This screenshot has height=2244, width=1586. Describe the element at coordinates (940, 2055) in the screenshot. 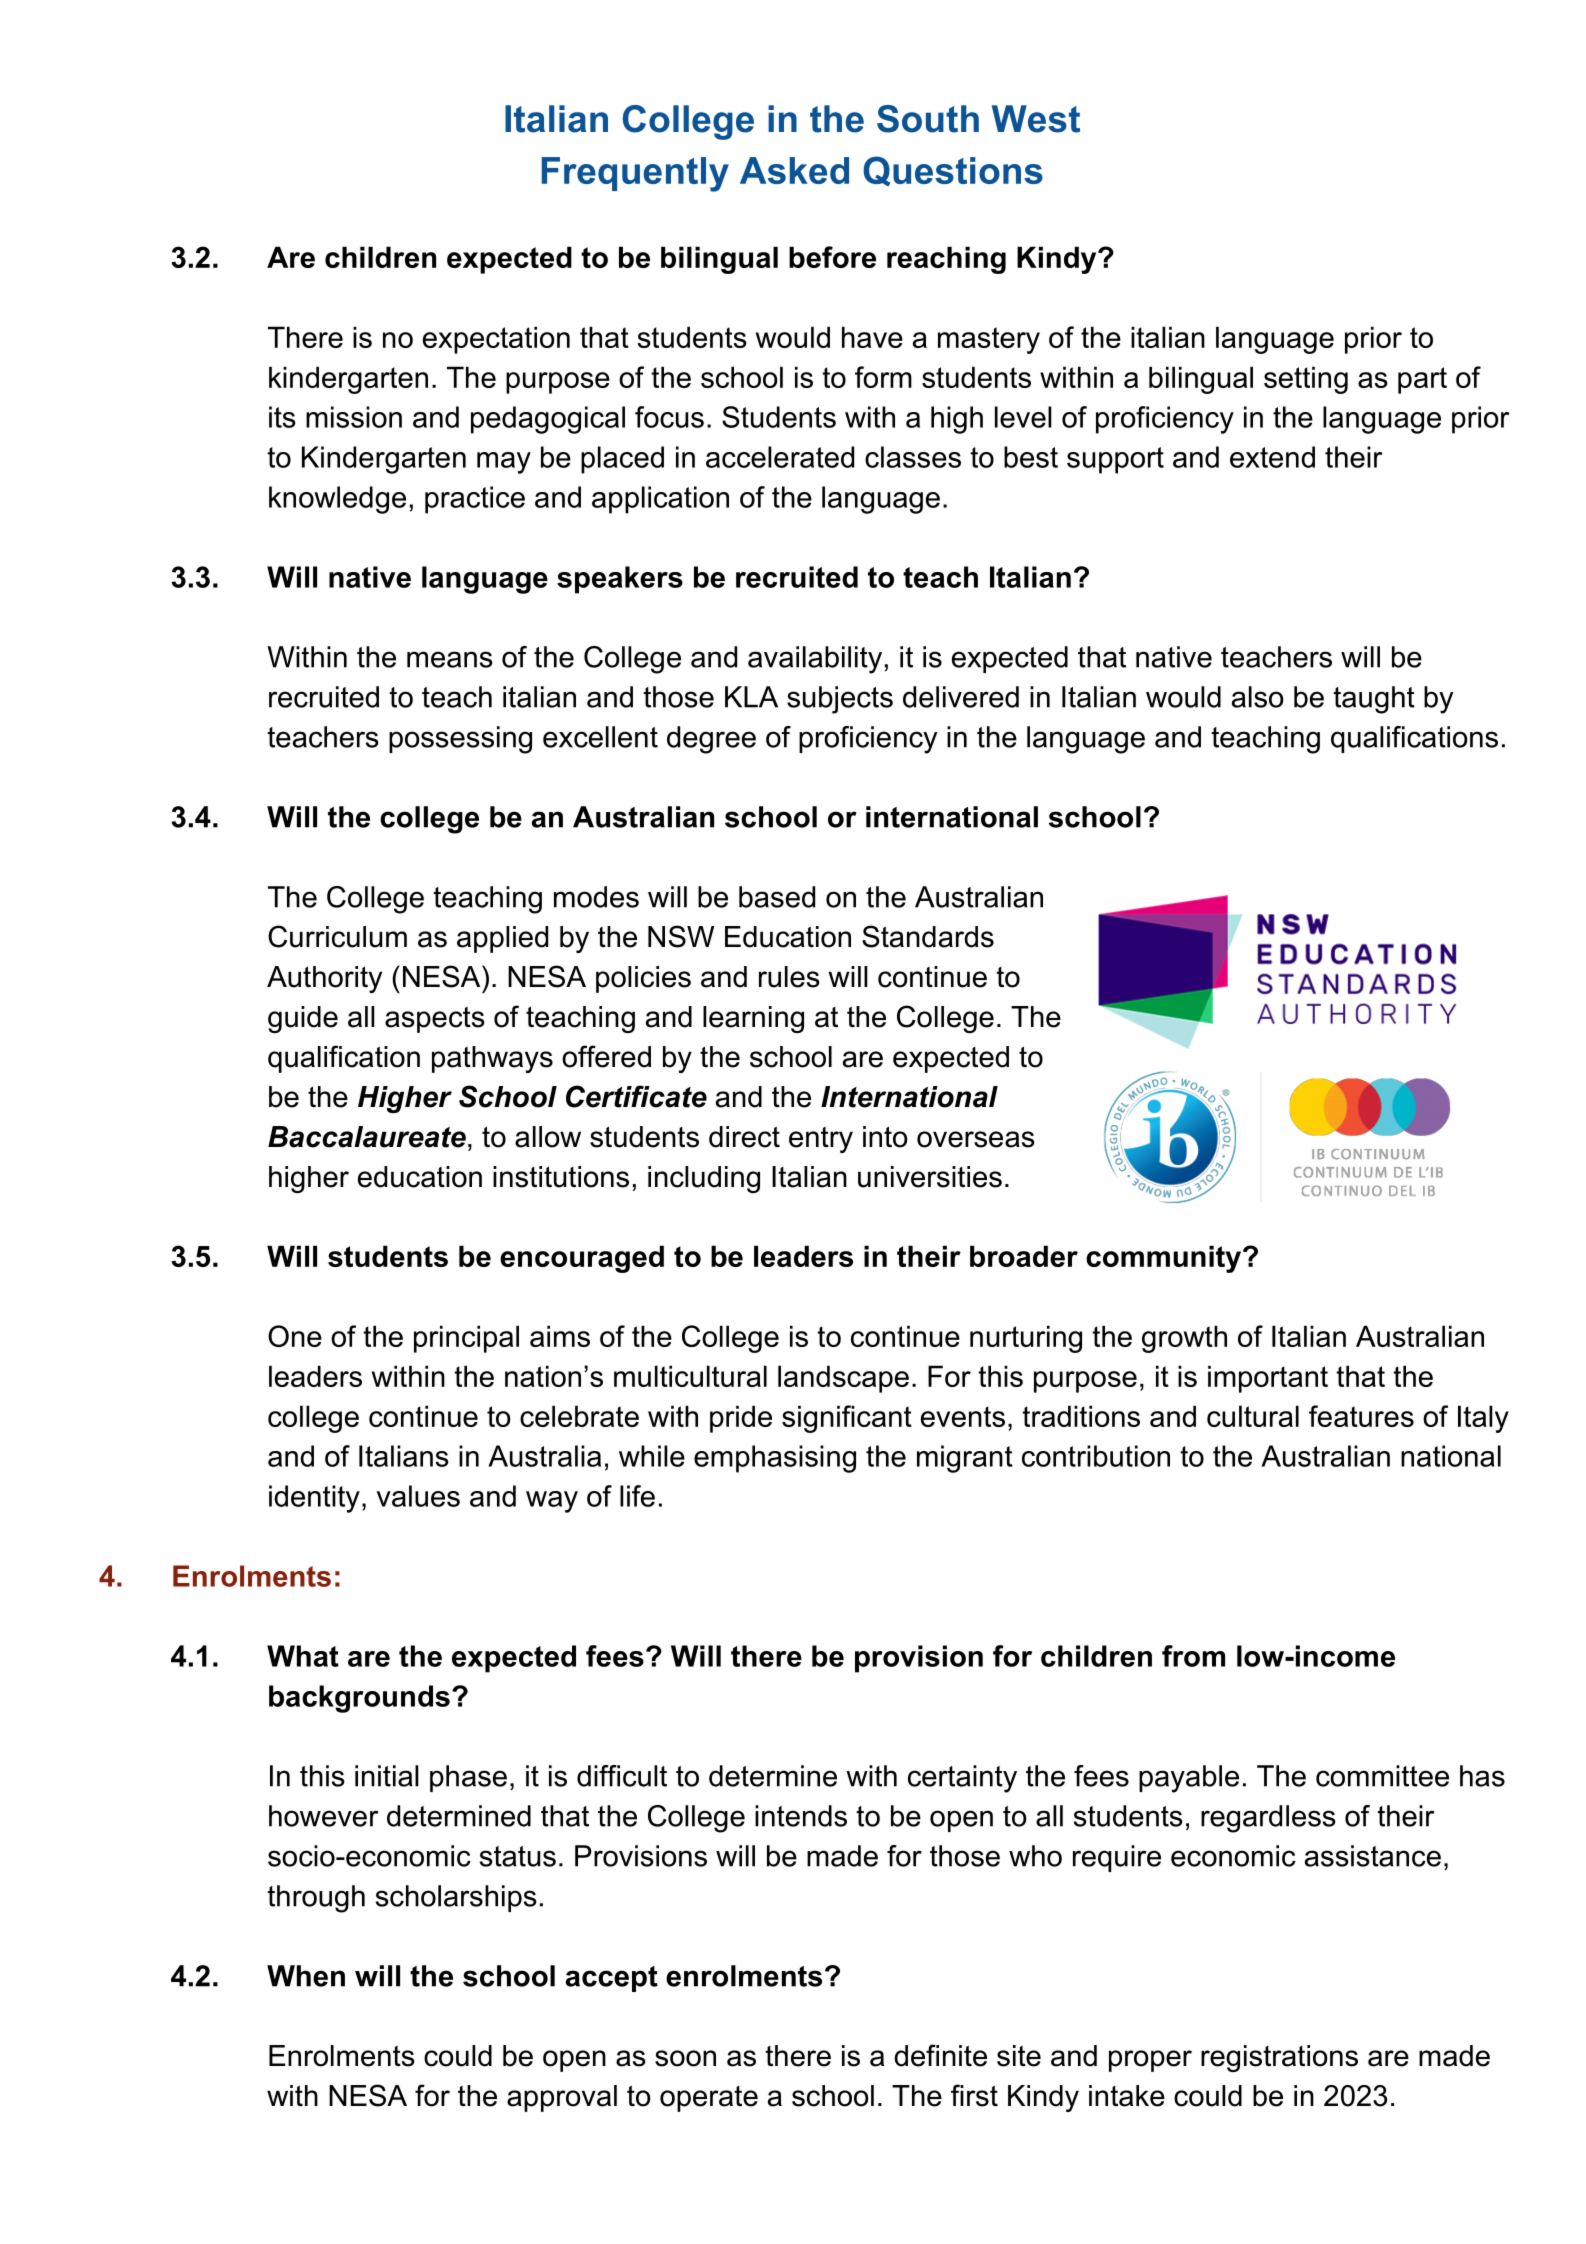

I see `definite` at that location.
